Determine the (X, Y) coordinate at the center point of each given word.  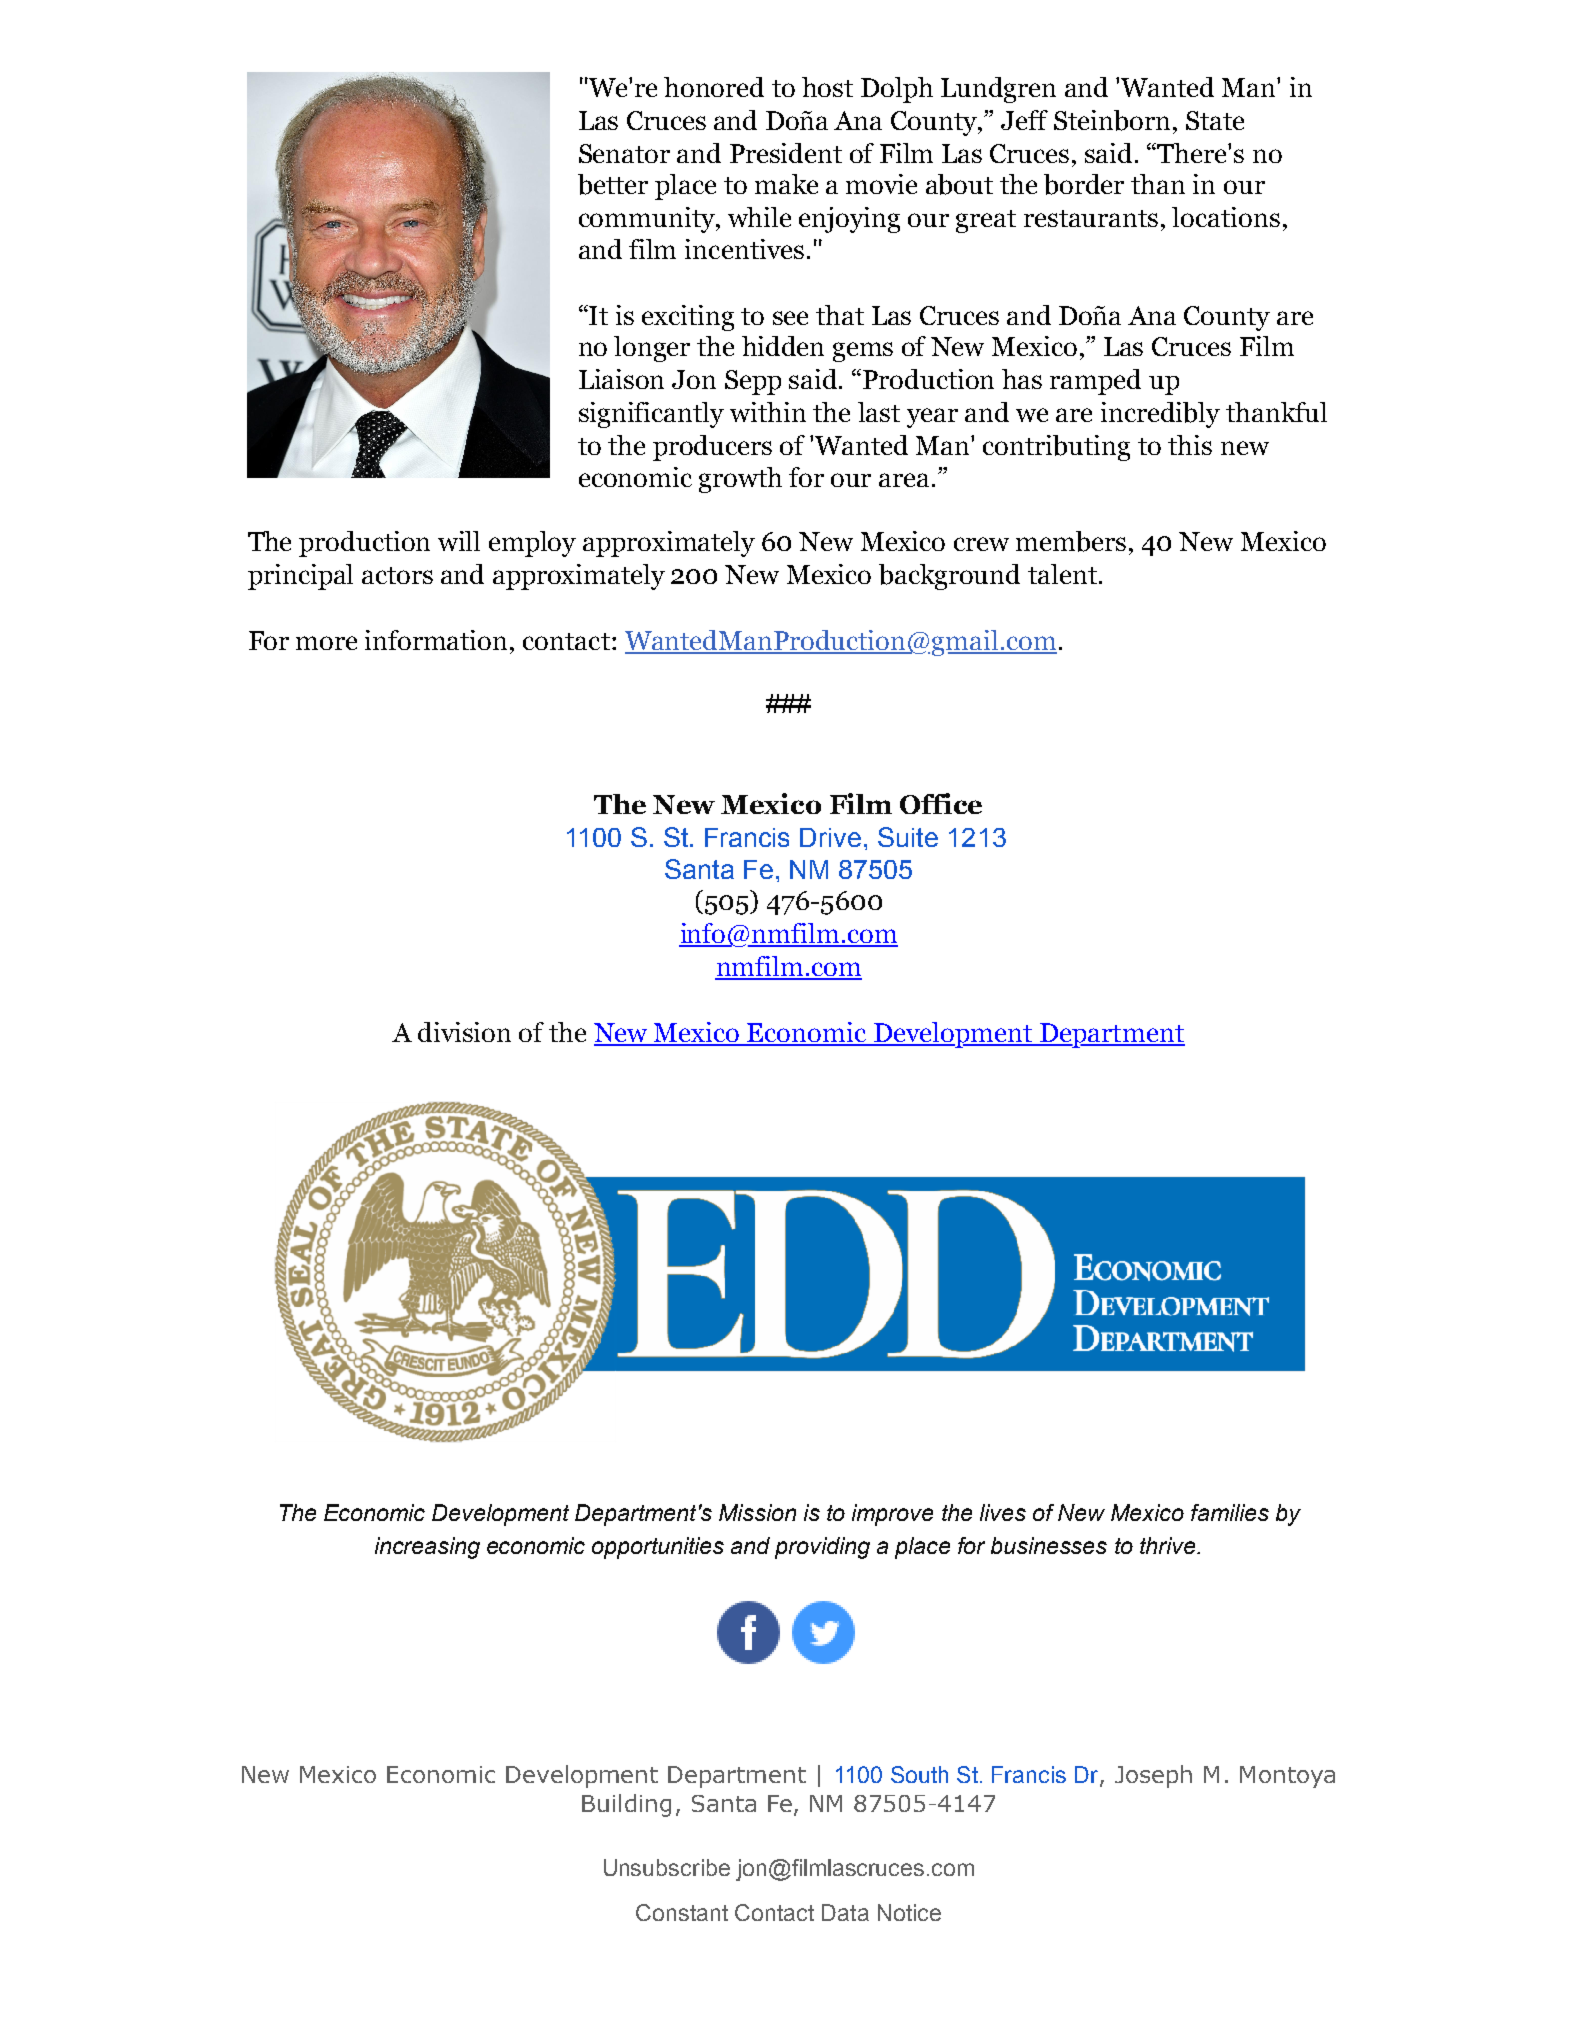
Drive (830, 837)
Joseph (1153, 1776)
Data (845, 1912)
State (1215, 120)
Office (941, 803)
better (613, 184)
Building (626, 1805)
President (786, 153)
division (464, 1032)
